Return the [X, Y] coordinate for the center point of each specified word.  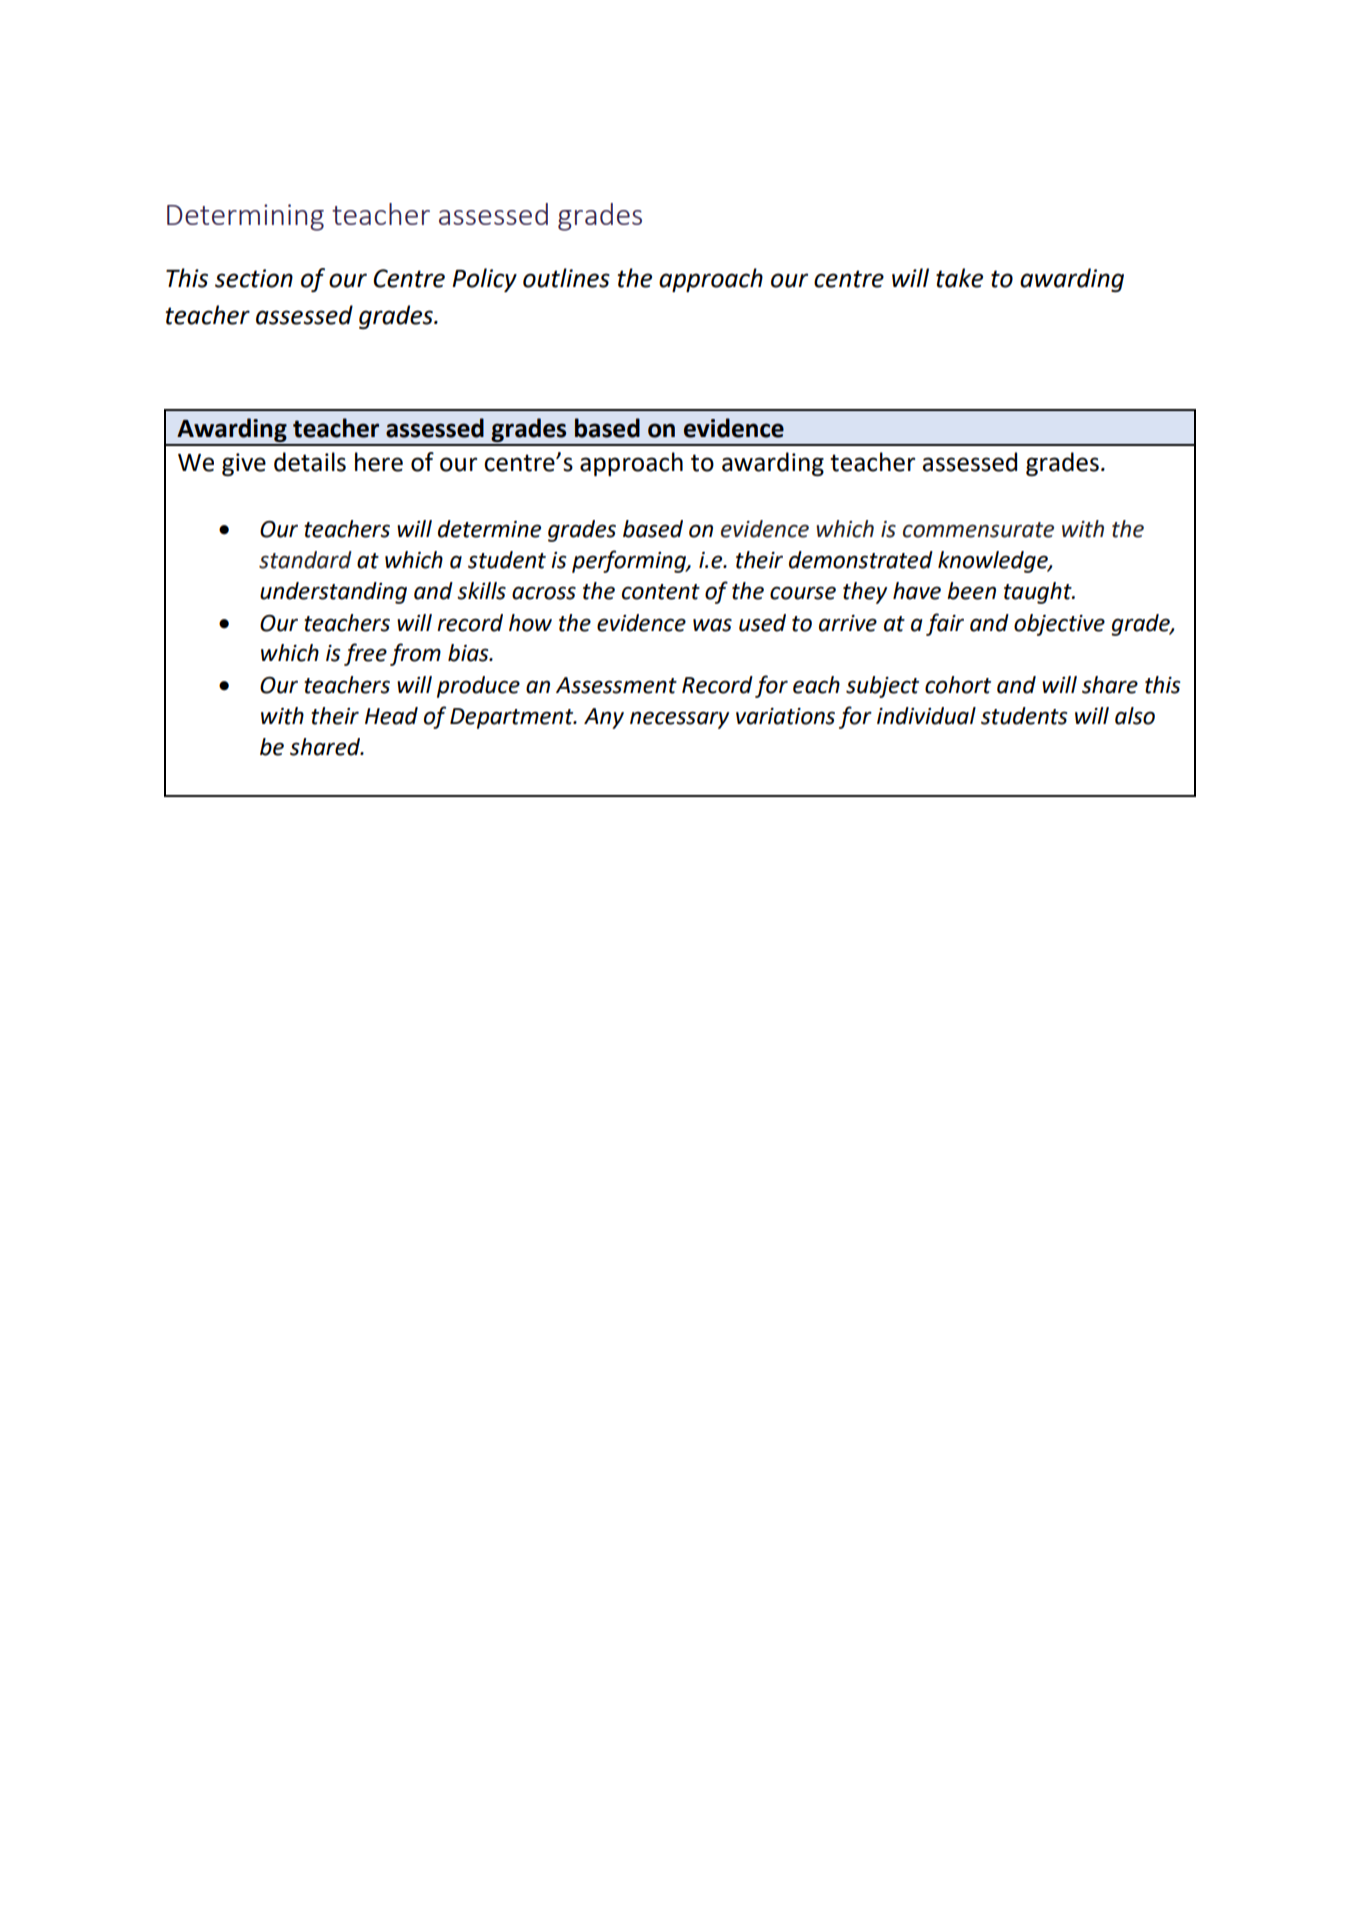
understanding [333, 593]
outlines [566, 278]
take [959, 278]
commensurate [978, 530]
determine [489, 529]
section [254, 278]
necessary [679, 720]
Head [391, 716]
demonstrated [861, 560]
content [661, 592]
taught [1039, 593]
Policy [484, 280]
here [379, 462]
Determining [245, 217]
